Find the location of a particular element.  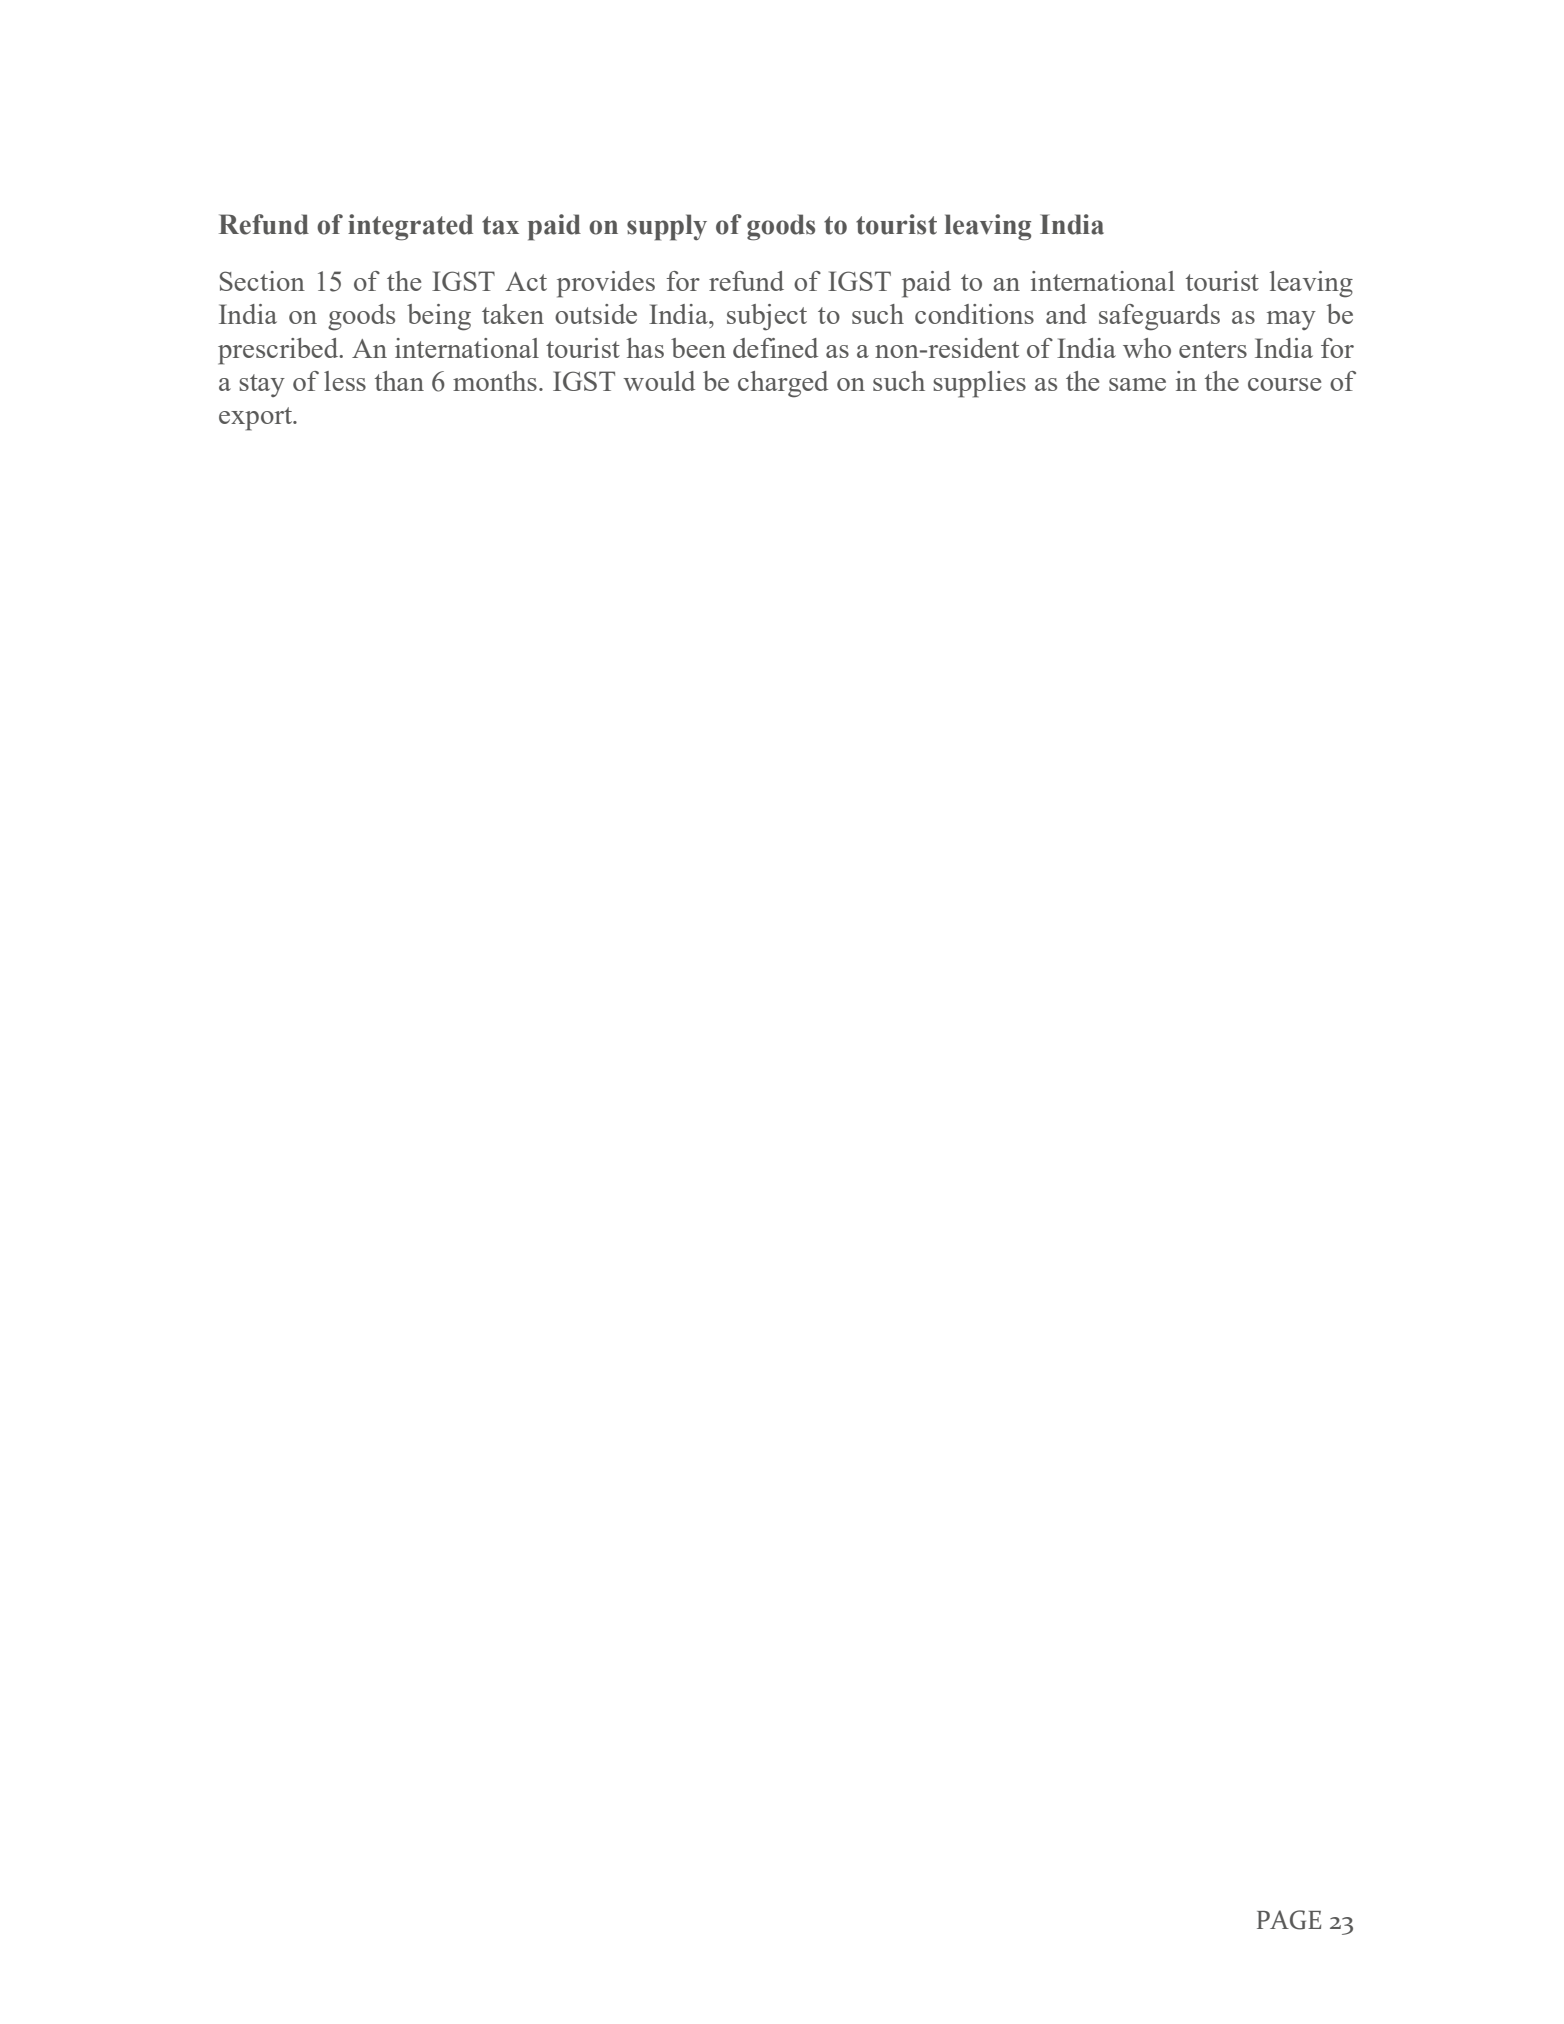

subject is located at coordinates (767, 317).
